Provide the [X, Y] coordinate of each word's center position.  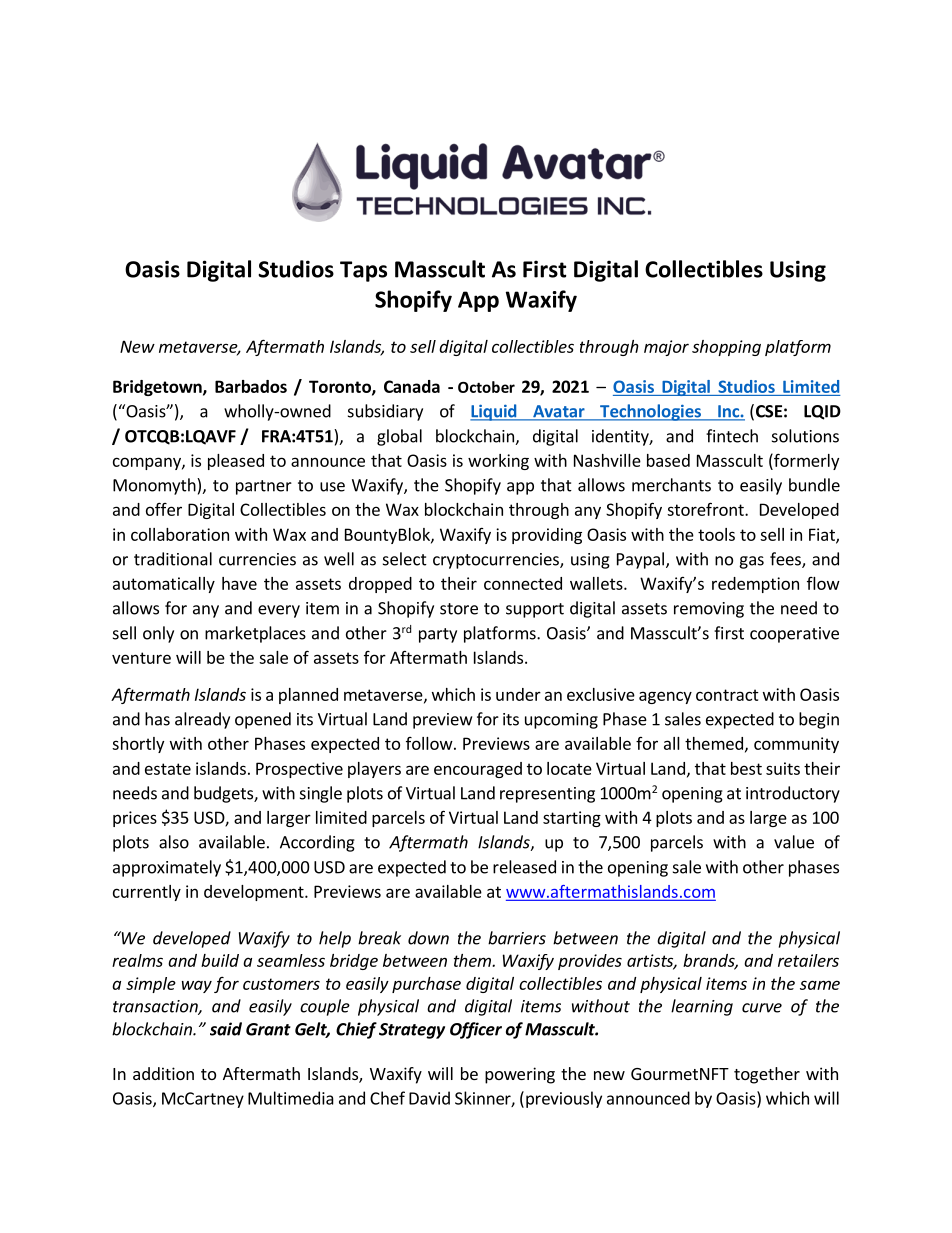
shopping [726, 348]
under [518, 694]
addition [163, 1073]
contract [727, 695]
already [202, 720]
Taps [363, 271]
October [486, 387]
